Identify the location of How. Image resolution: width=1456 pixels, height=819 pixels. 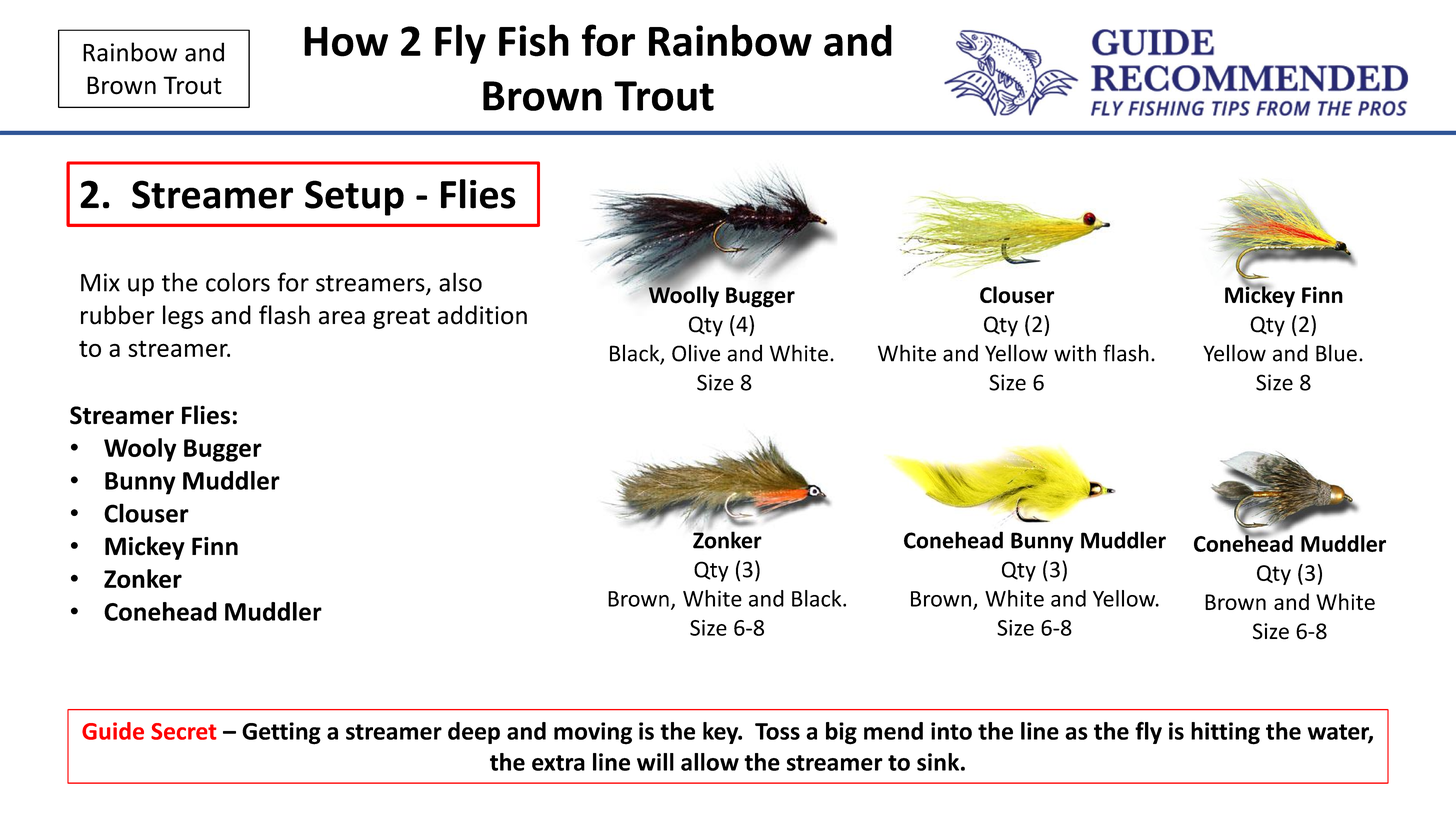
(346, 41).
